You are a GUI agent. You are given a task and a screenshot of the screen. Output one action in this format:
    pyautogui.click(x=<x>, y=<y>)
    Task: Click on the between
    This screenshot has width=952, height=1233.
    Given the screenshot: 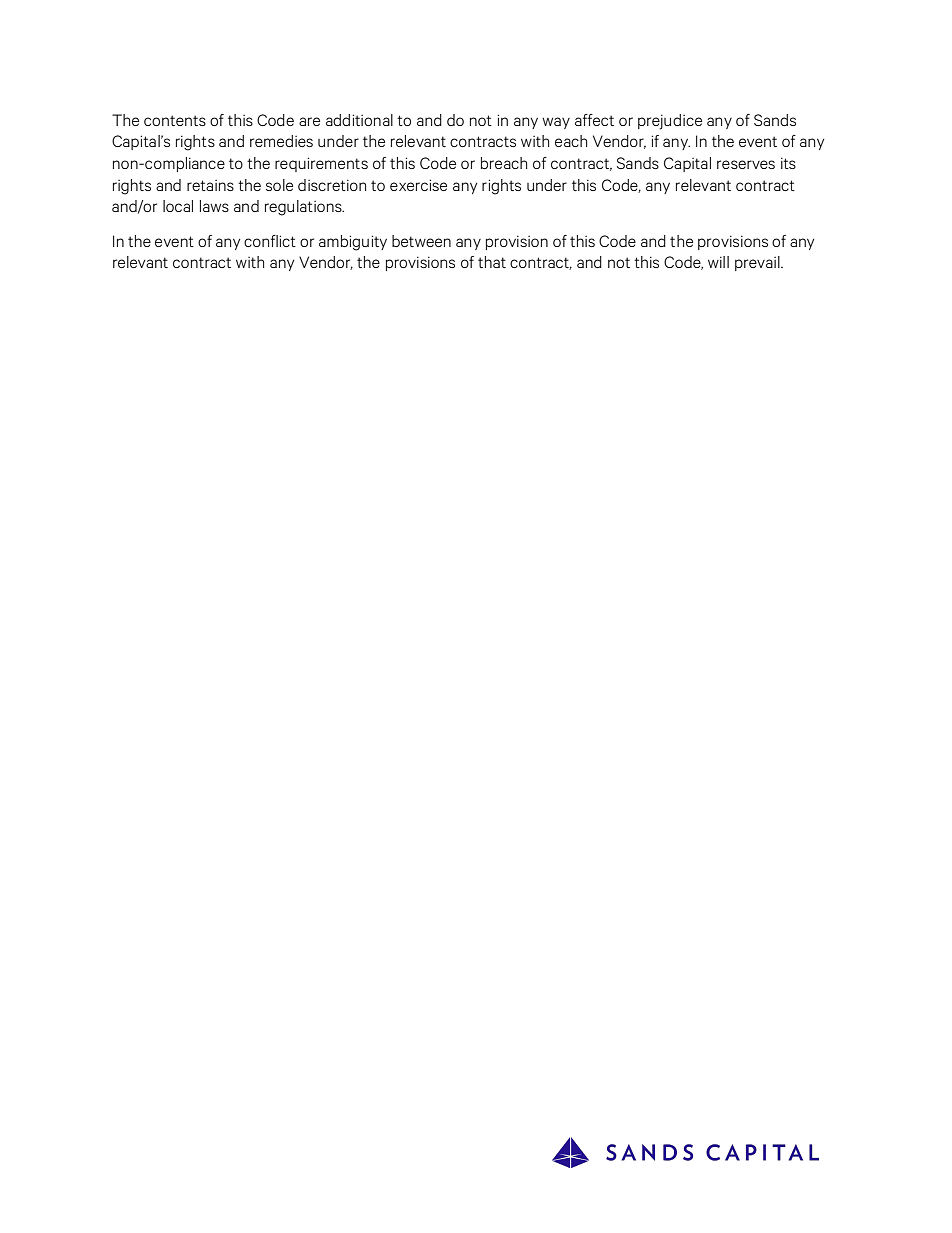 What is the action you would take?
    pyautogui.click(x=421, y=241)
